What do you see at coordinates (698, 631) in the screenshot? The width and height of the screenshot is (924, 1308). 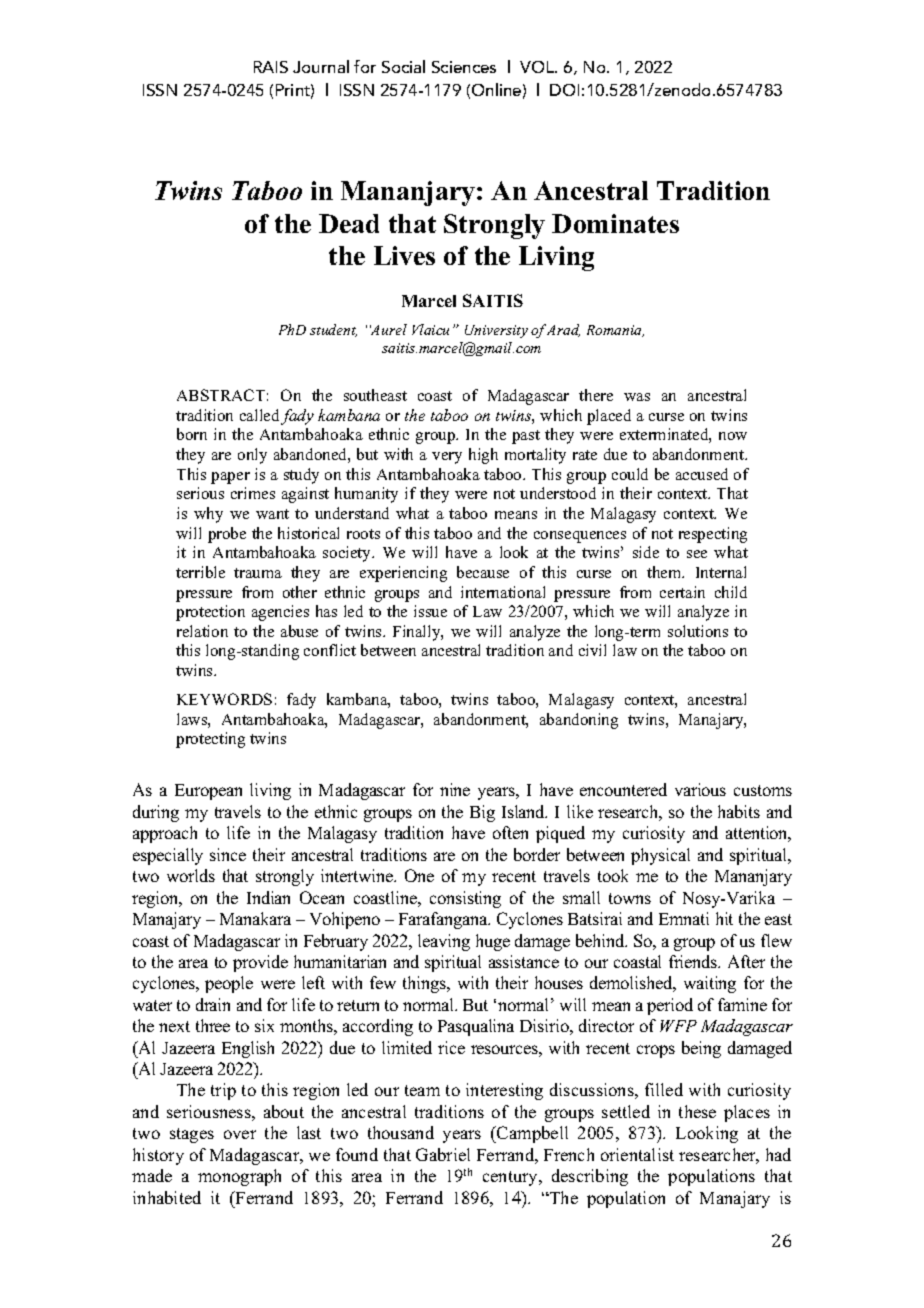 I see `solutions` at bounding box center [698, 631].
